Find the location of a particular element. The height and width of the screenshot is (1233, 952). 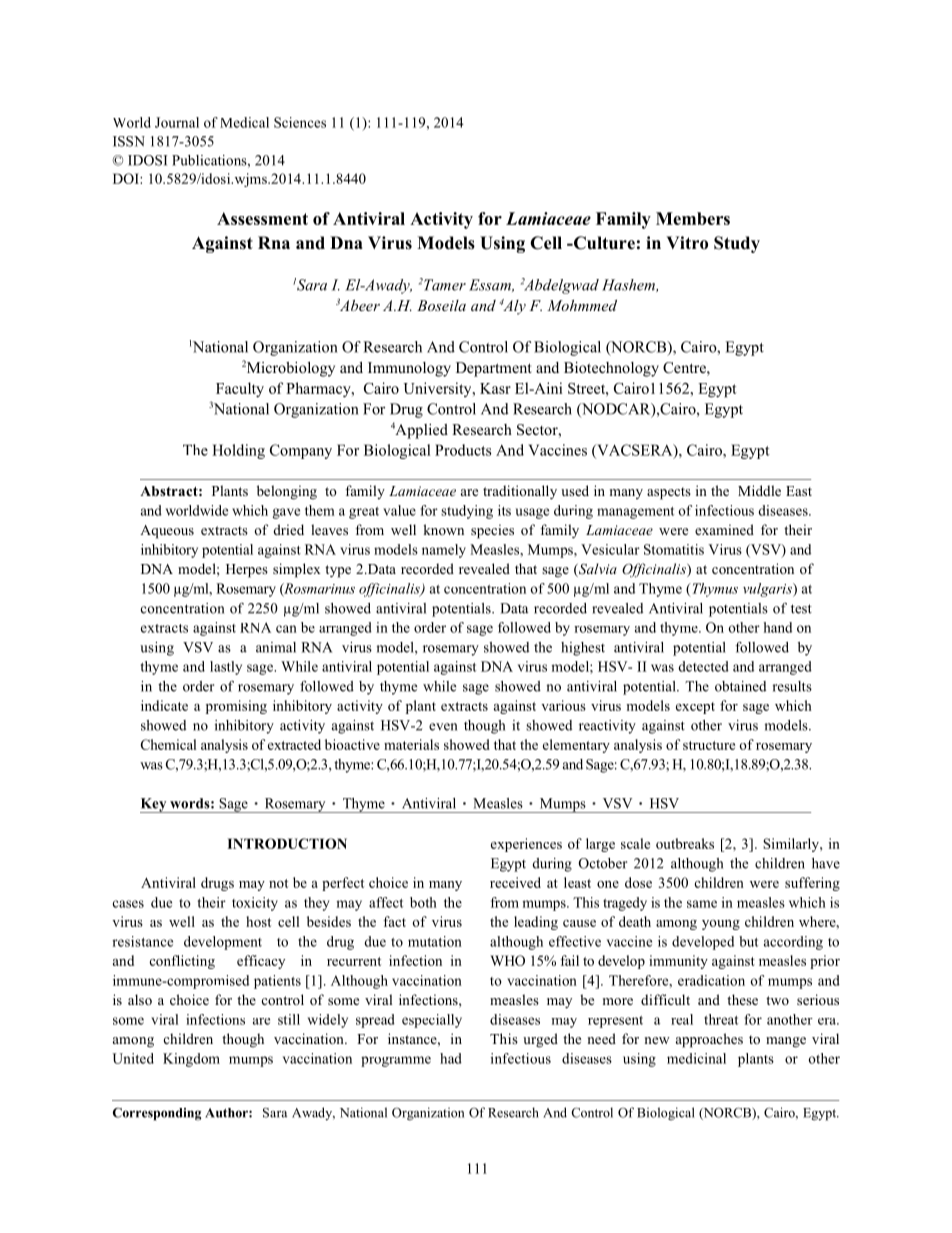

Chemical is located at coordinates (168, 744).
